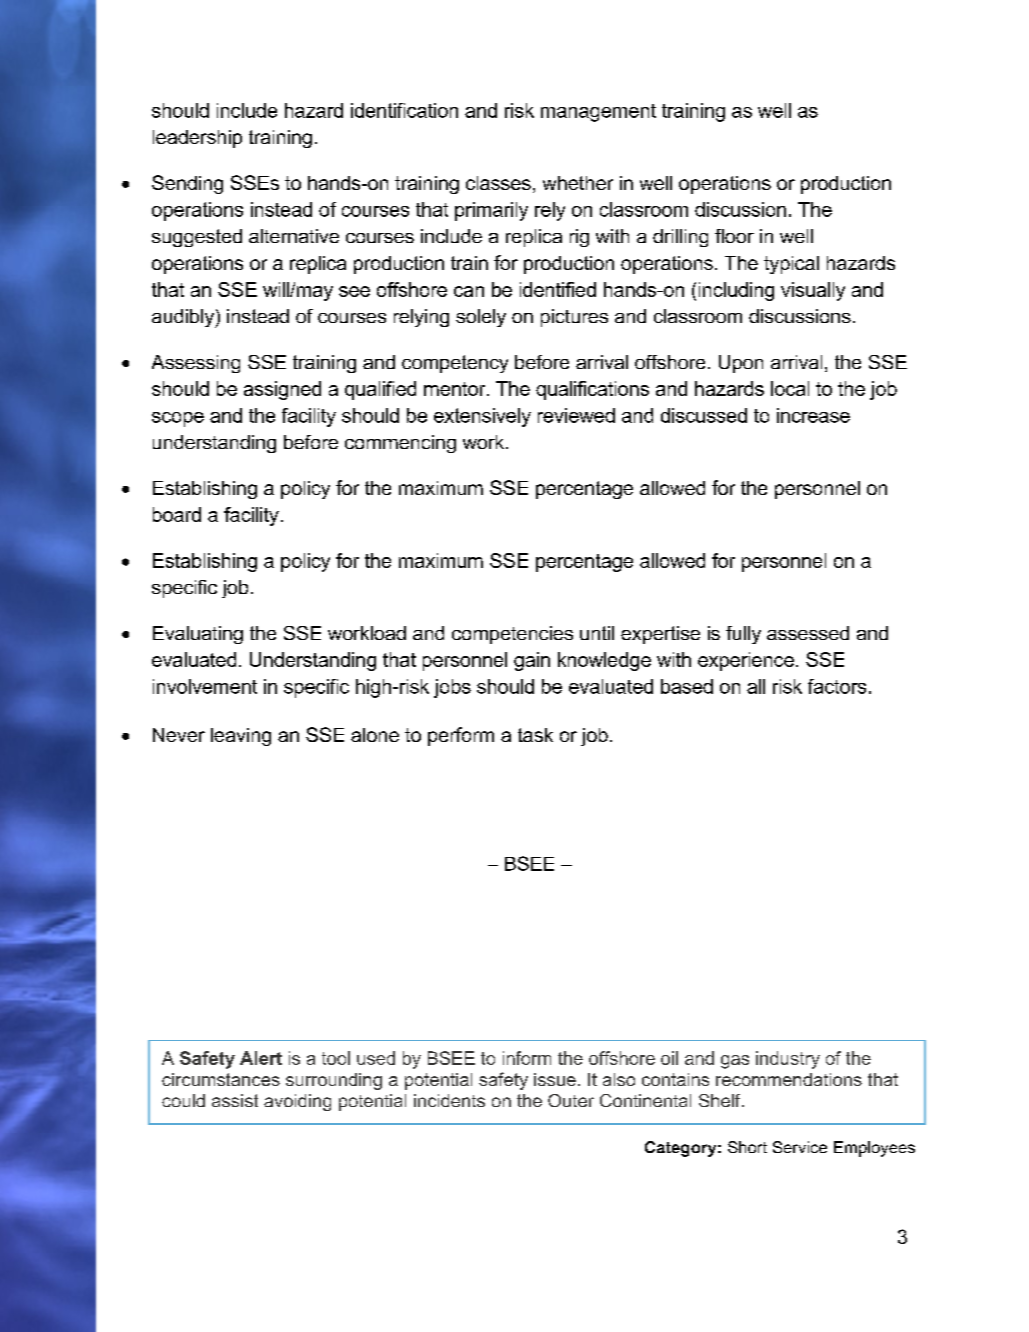 The width and height of the screenshot is (1029, 1332). Describe the element at coordinates (198, 635) in the screenshot. I see `Evaluating` at that location.
